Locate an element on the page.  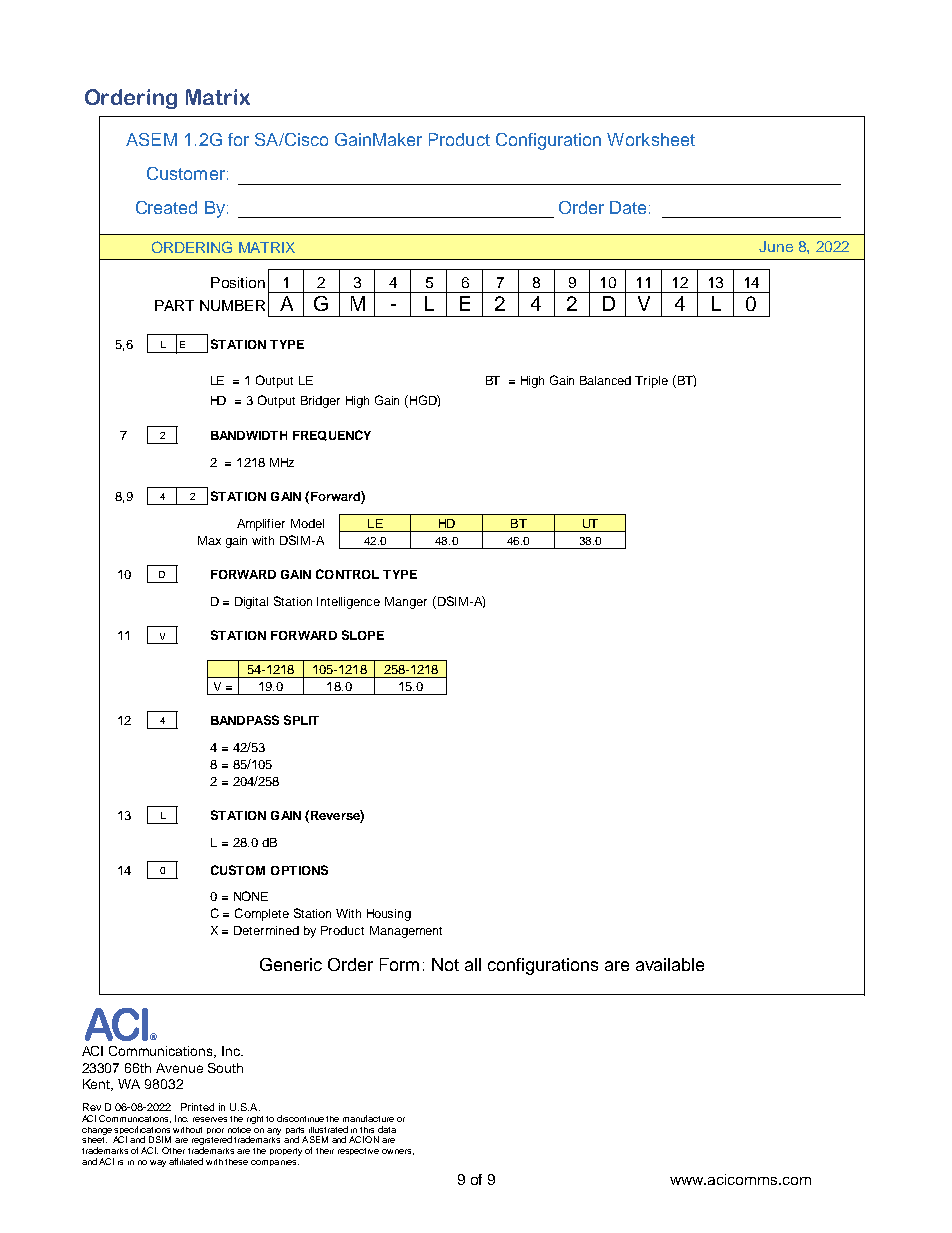
Position is located at coordinates (238, 282).
